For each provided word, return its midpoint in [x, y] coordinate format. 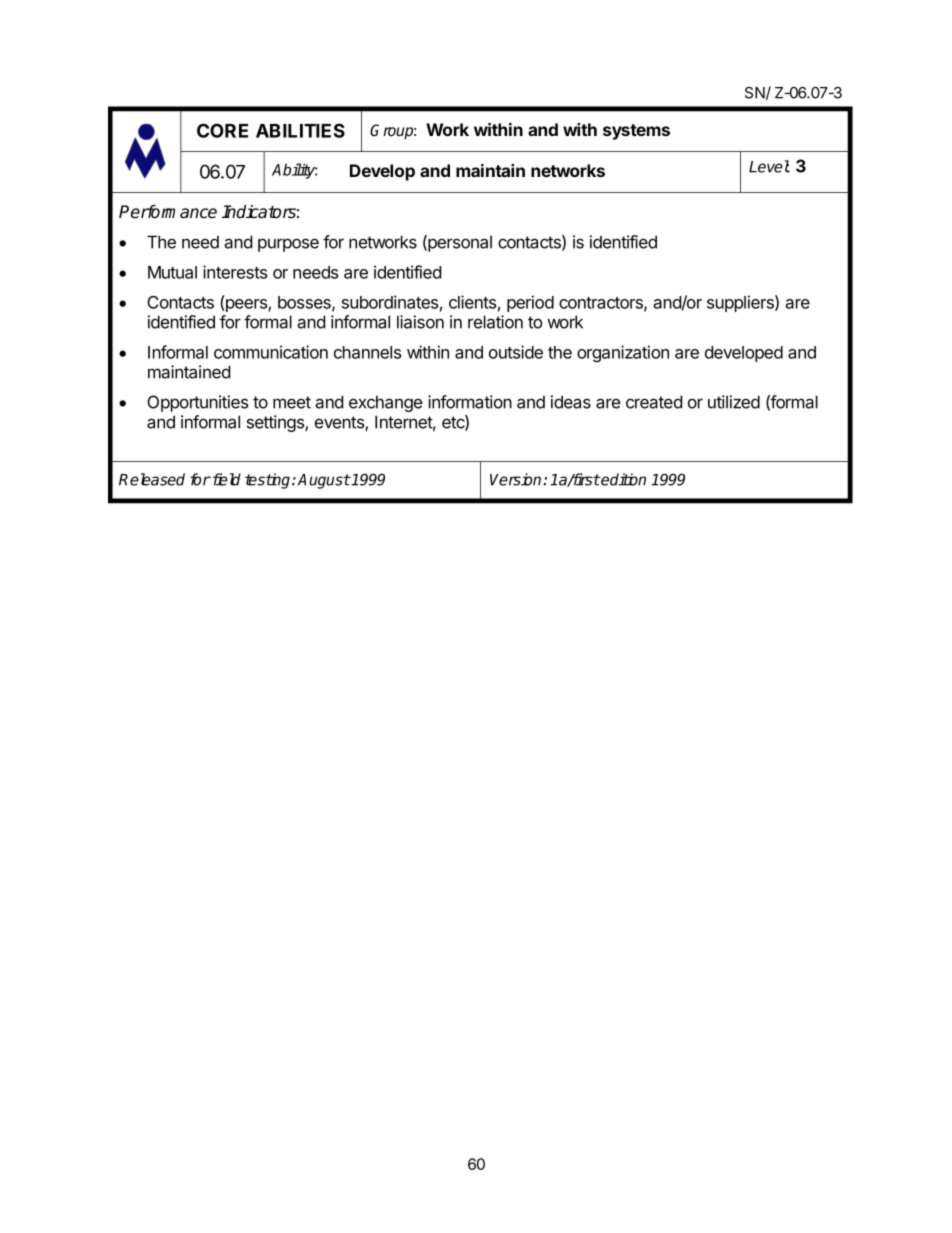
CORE [222, 130]
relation [495, 322]
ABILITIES [300, 130]
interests [235, 272]
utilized [734, 402]
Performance [168, 212]
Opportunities [198, 403]
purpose [288, 245]
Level [769, 166]
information [470, 402]
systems [636, 132]
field [225, 479]
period [530, 303]
